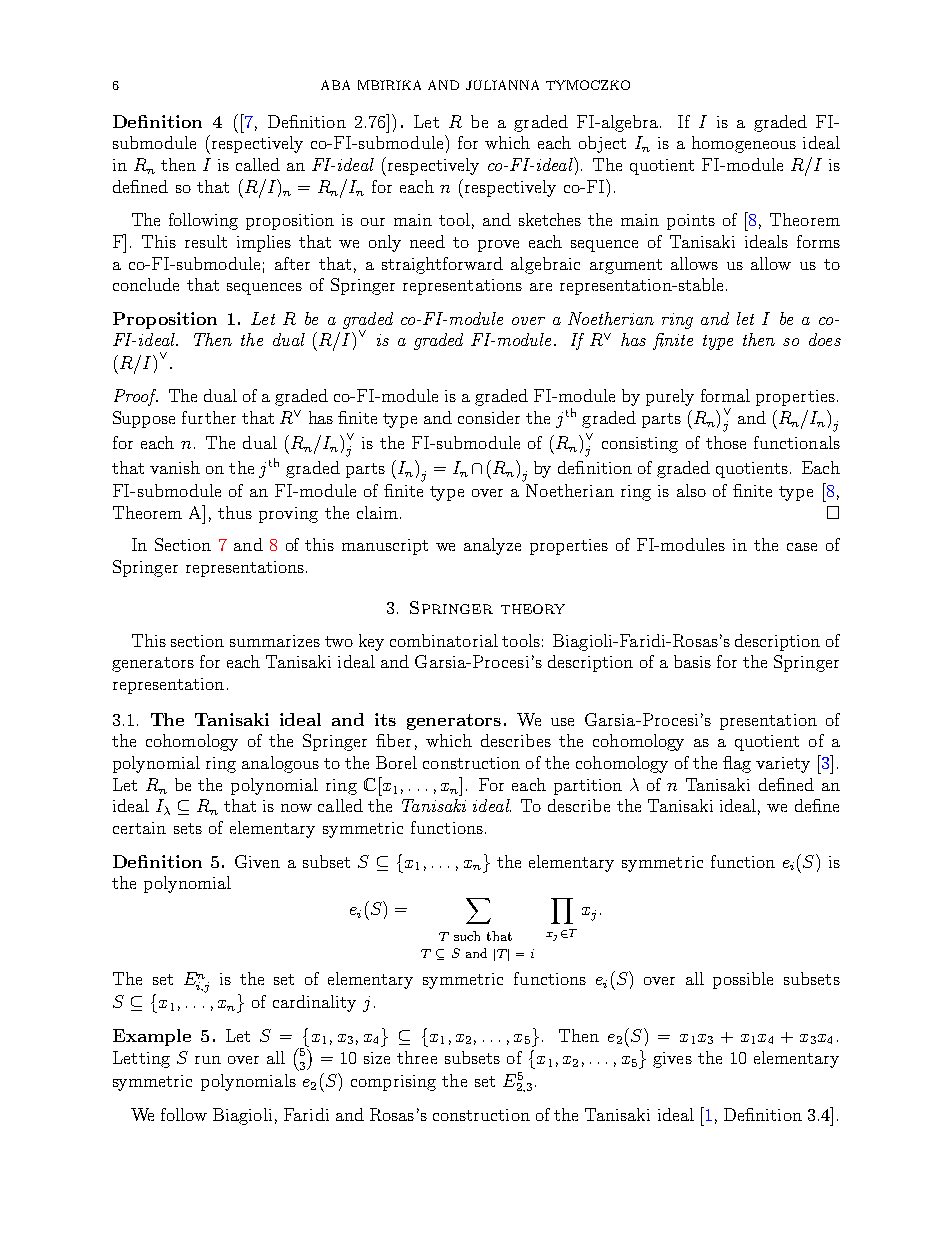 Image resolution: width=952 pixels, height=1233 pixels. Describe the element at coordinates (208, 1060) in the screenshot. I see `run` at that location.
